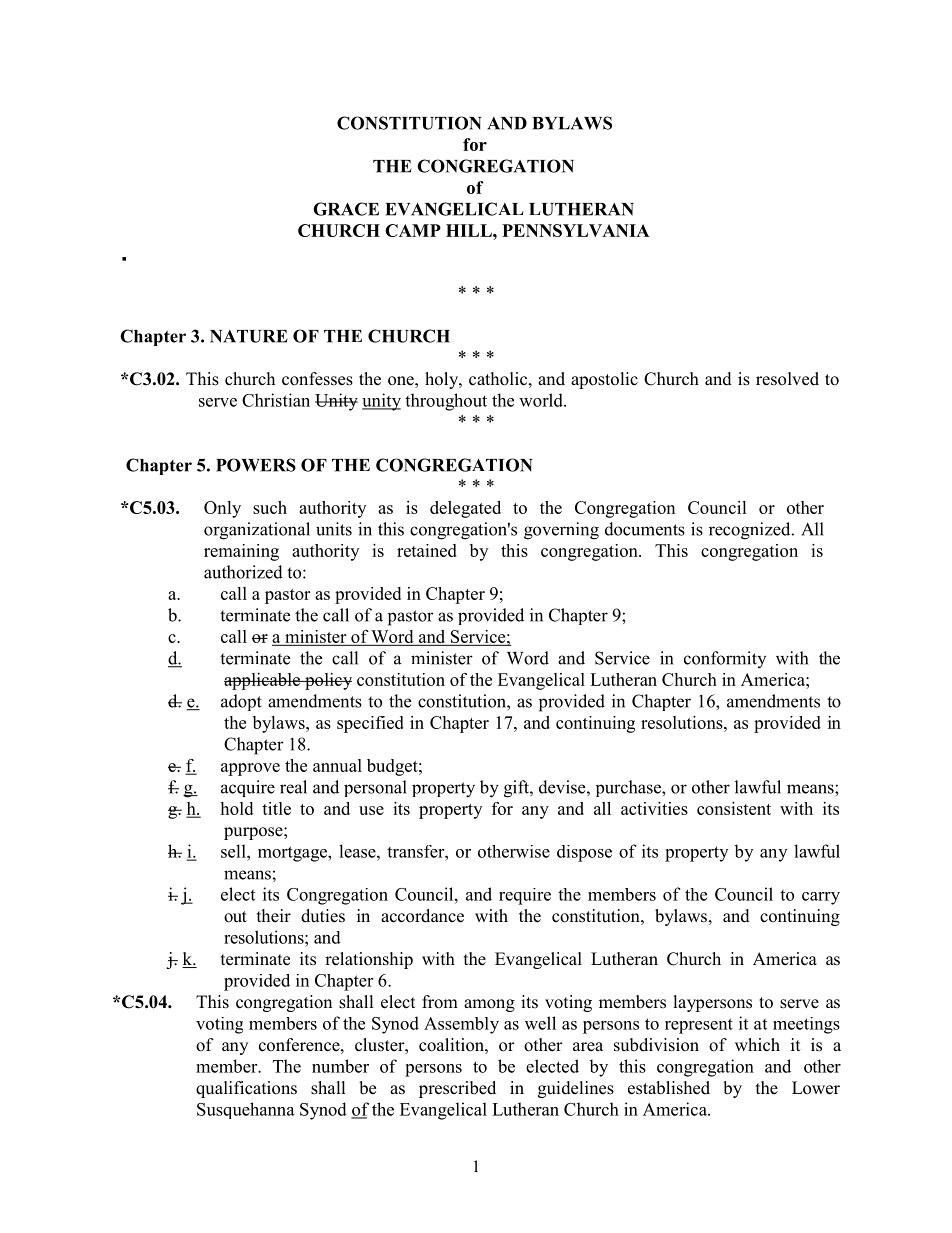 The width and height of the screenshot is (952, 1233). Describe the element at coordinates (576, 230) in the screenshot. I see `PENNSYLVANIA` at that location.
